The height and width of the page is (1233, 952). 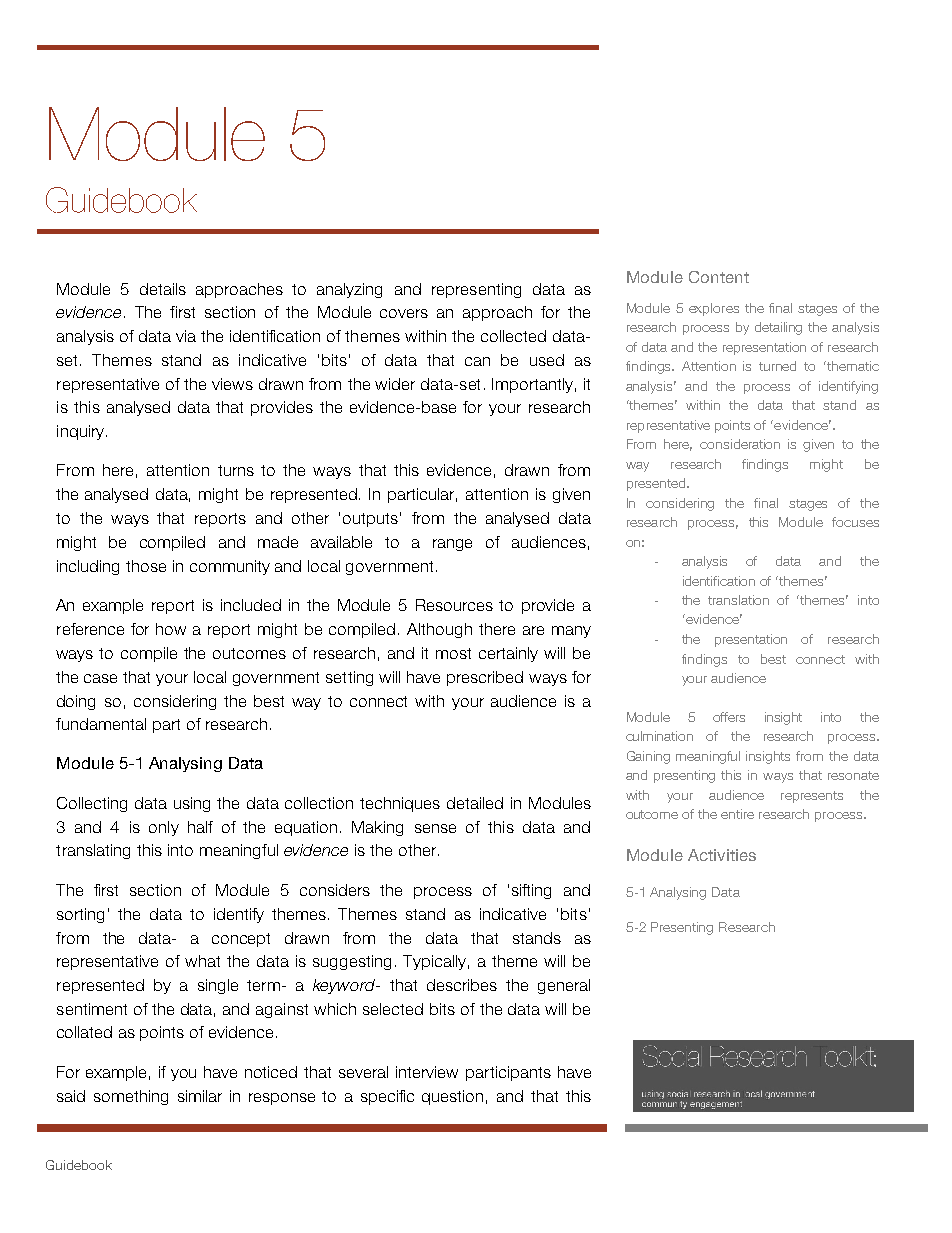 I want to click on general, so click(x=564, y=986).
